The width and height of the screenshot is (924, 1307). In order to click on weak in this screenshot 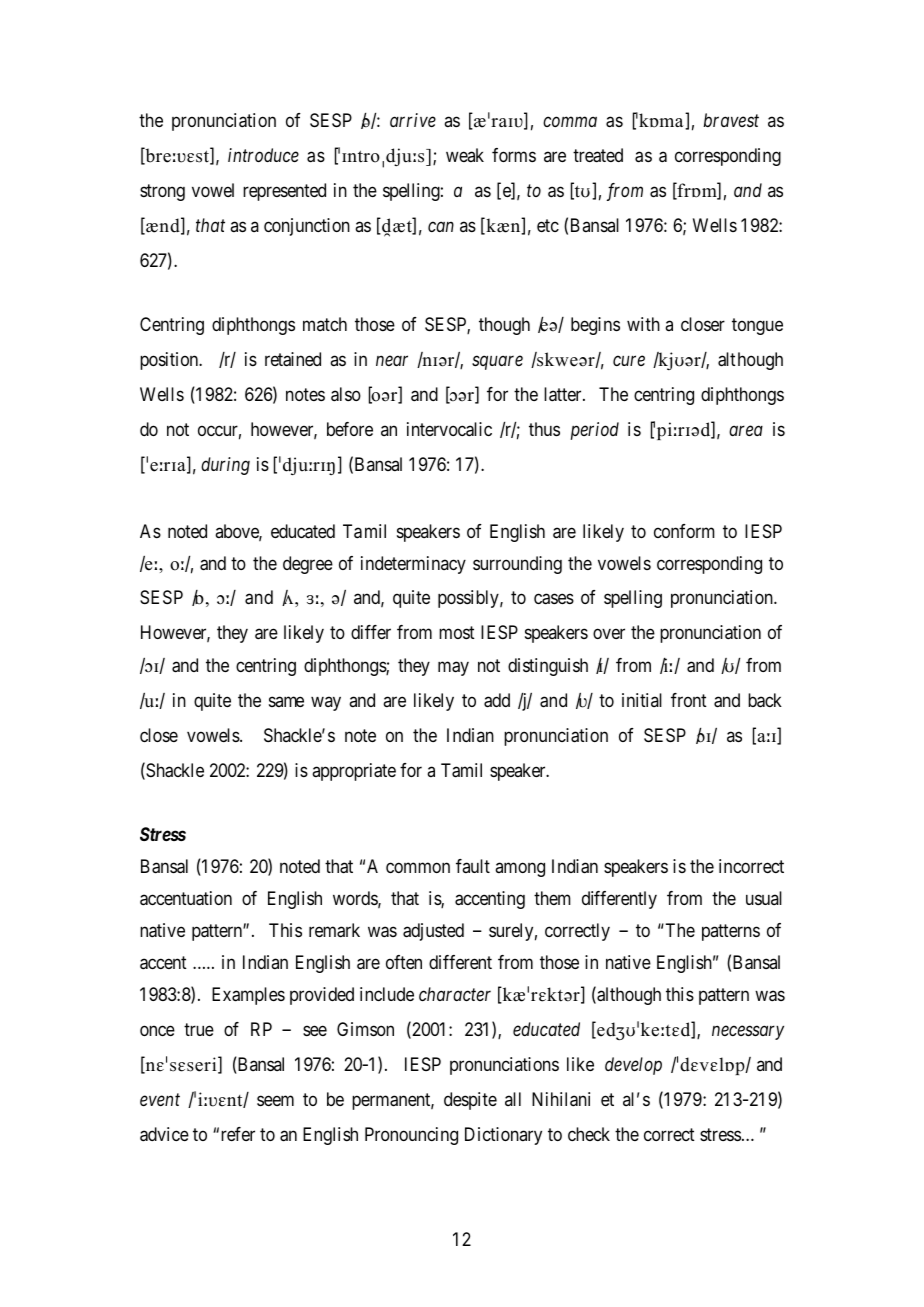, I will do `click(465, 155)`.
